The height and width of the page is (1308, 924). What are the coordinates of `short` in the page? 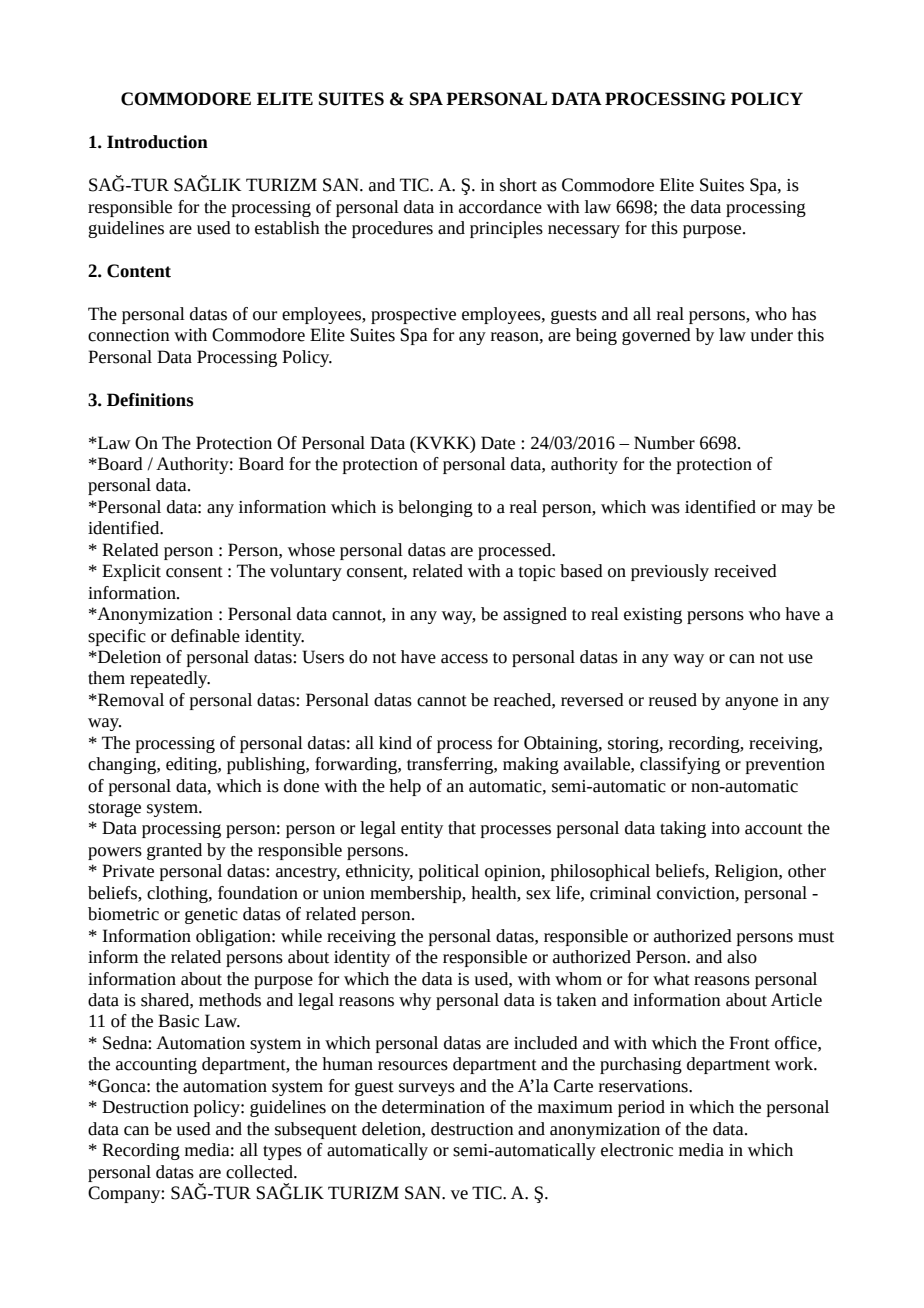 It's located at (518, 185).
